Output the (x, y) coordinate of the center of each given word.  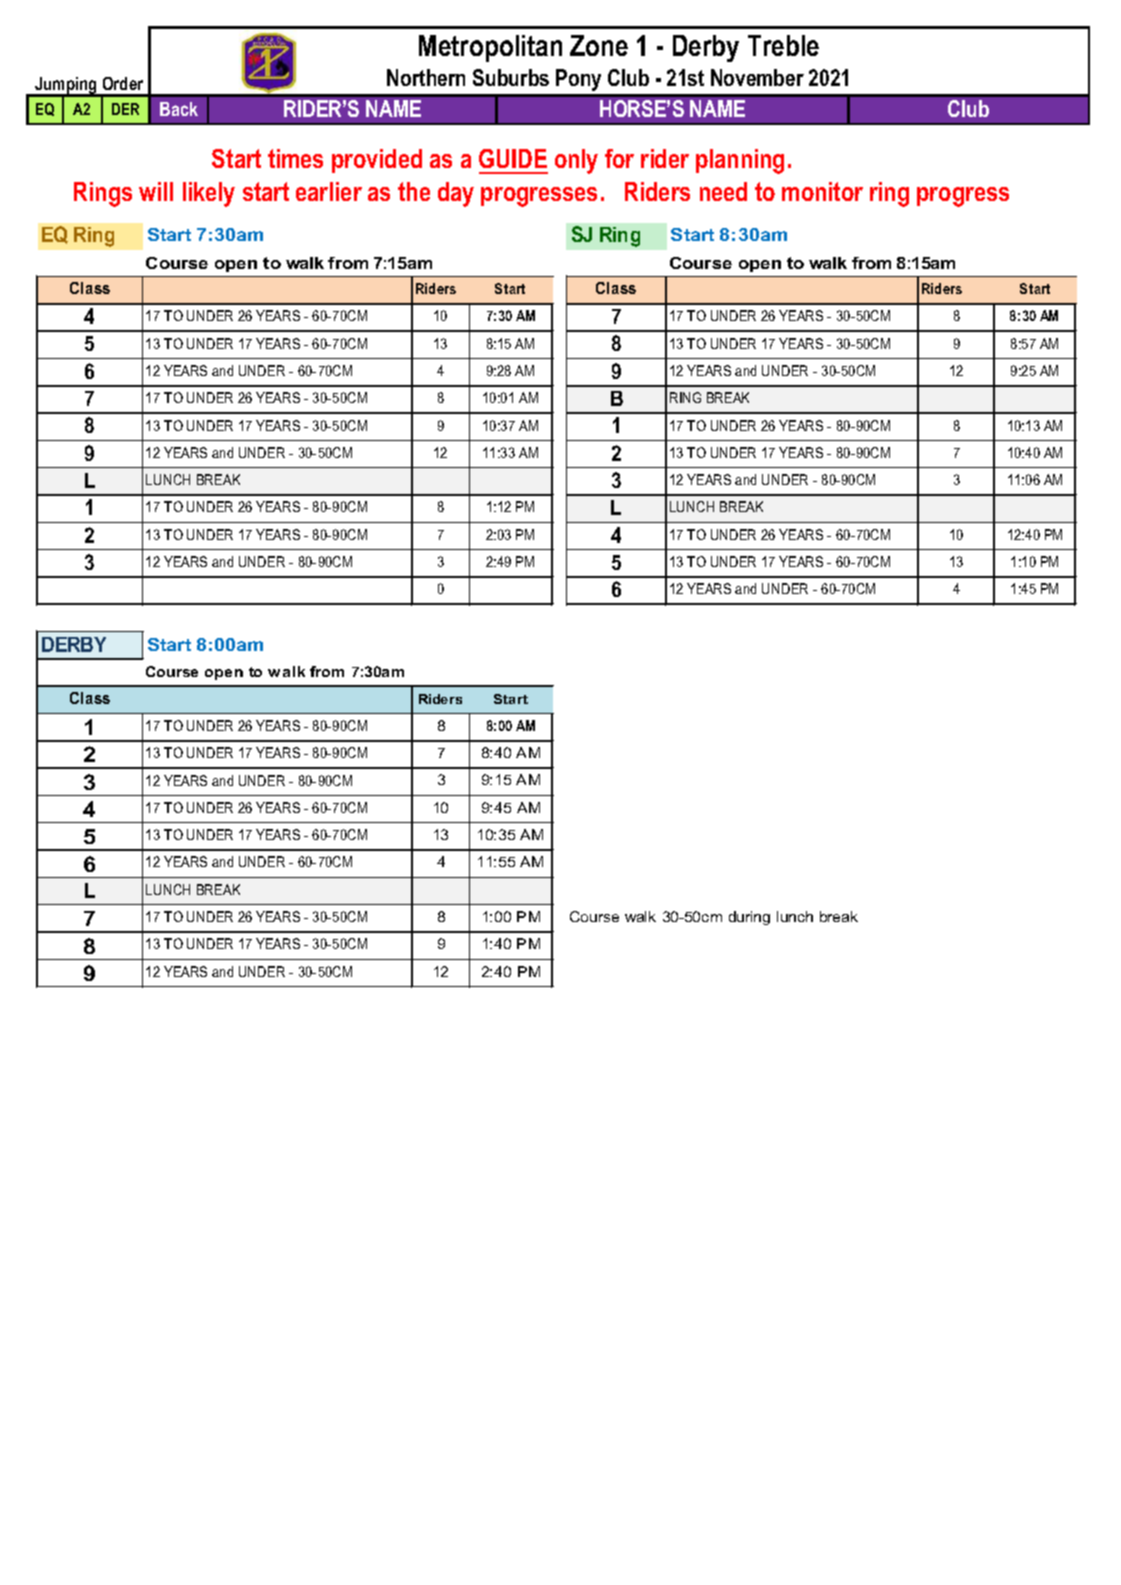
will (156, 191)
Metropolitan (490, 48)
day (456, 194)
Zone (599, 45)
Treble (783, 45)
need (723, 191)
